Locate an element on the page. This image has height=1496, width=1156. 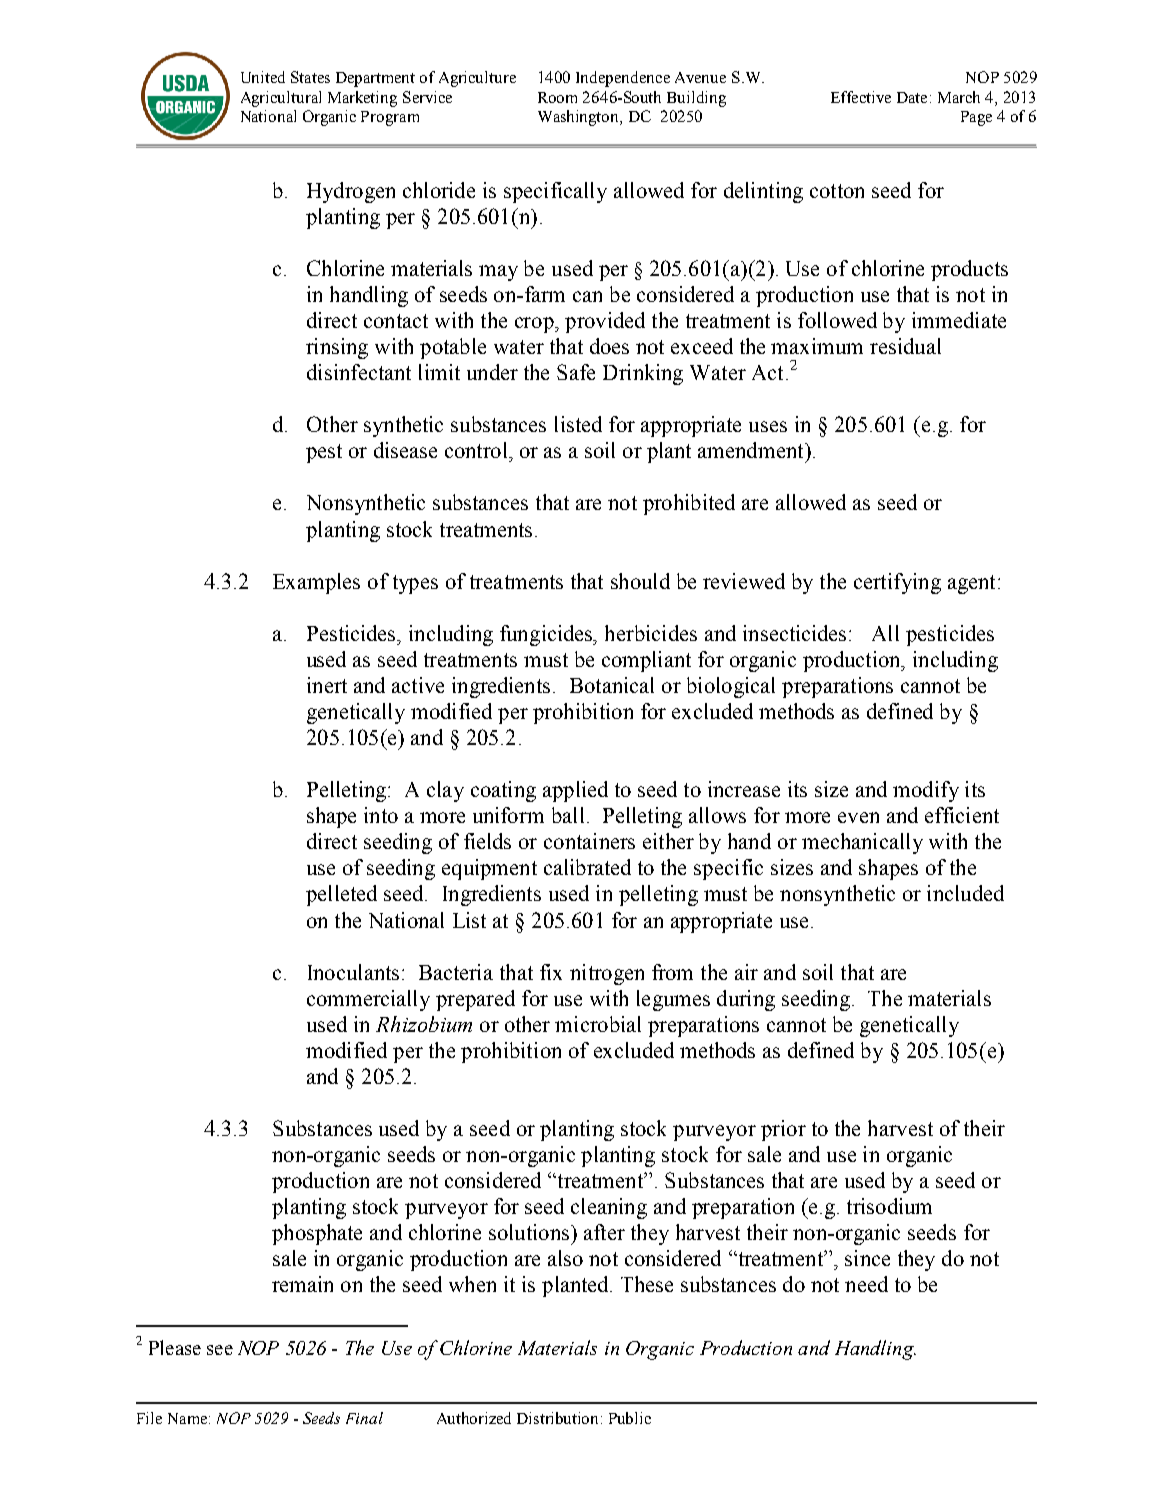
inert is located at coordinates (327, 685).
